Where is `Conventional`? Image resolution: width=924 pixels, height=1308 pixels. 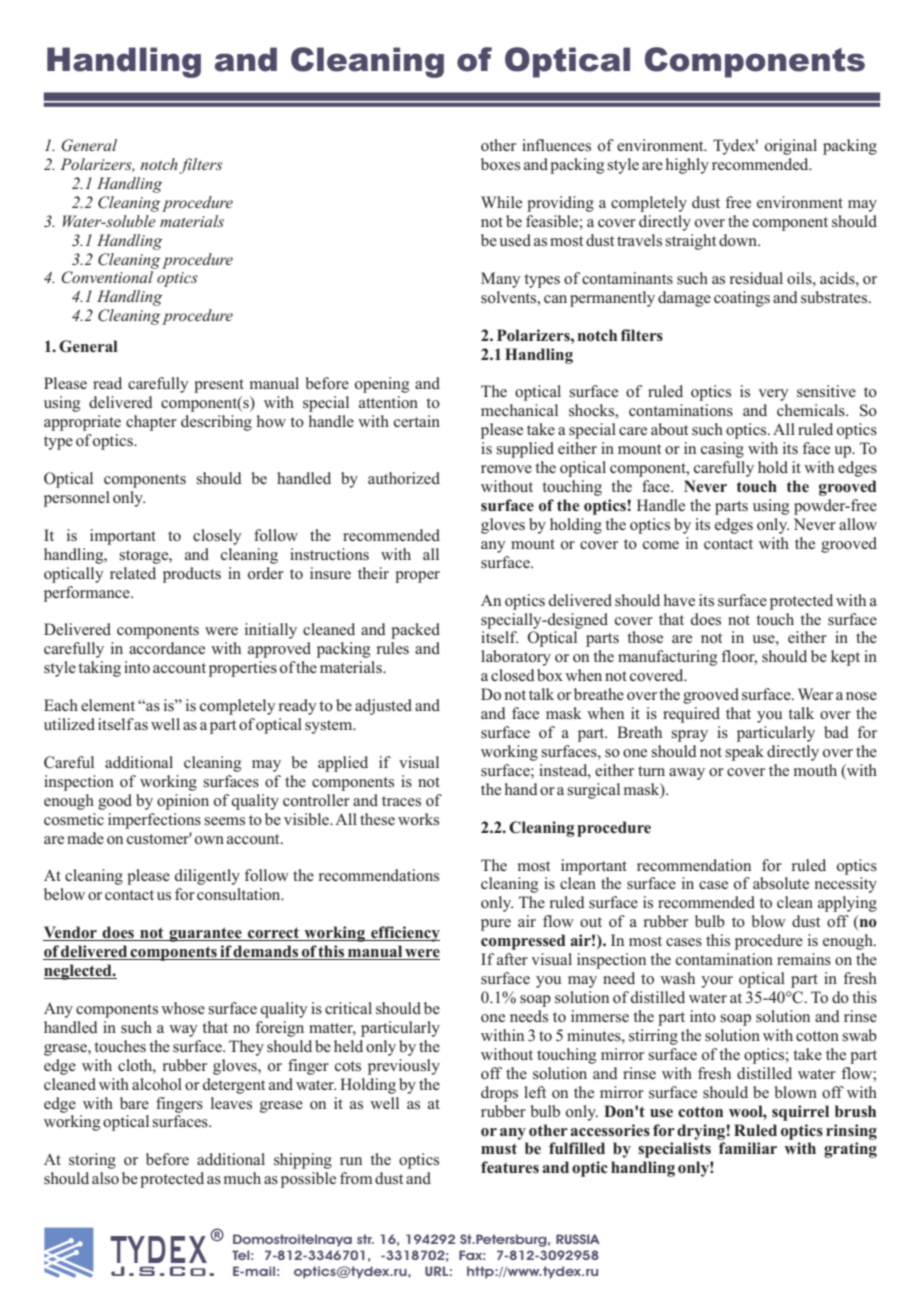 Conventional is located at coordinates (107, 277).
